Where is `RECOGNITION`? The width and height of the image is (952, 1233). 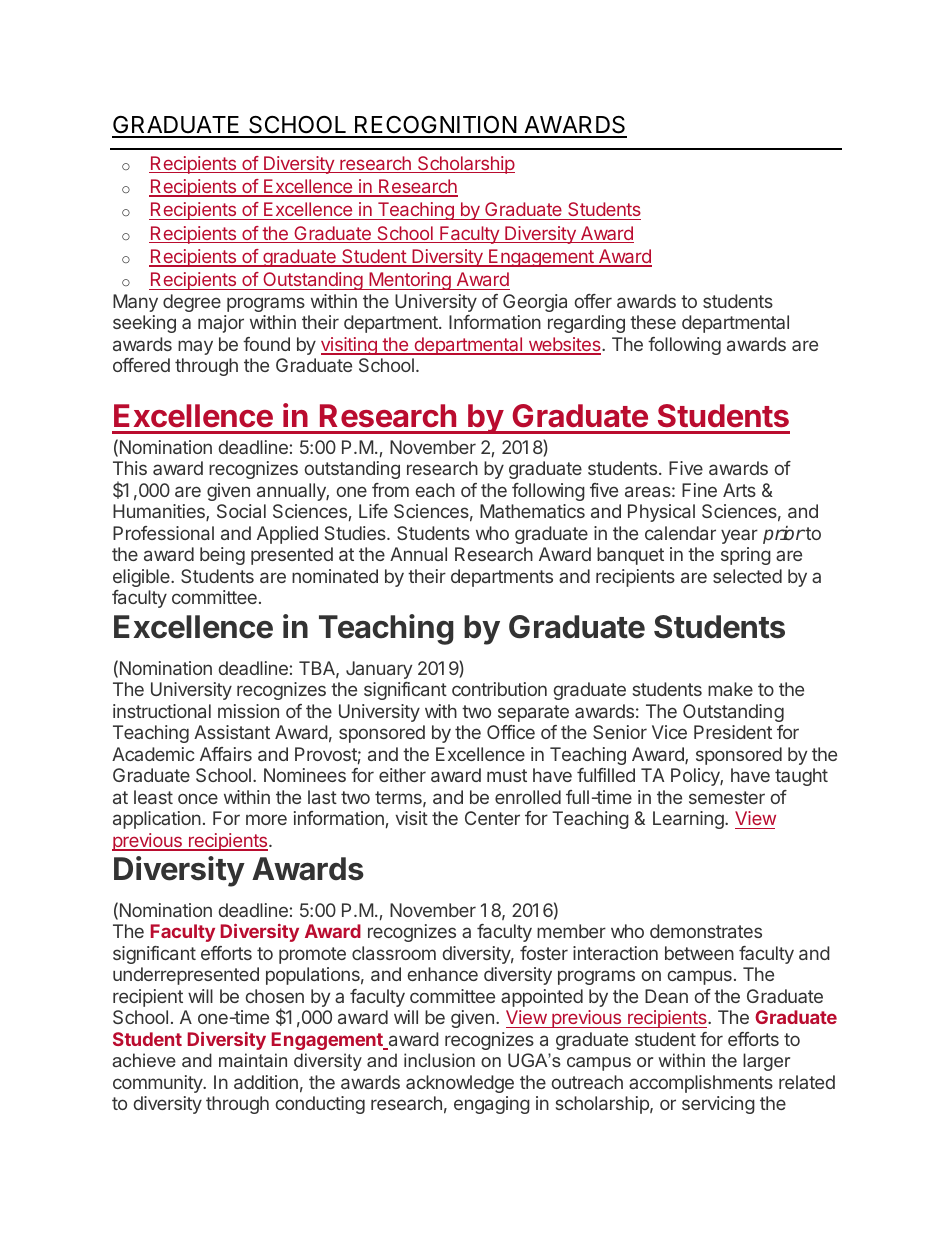 RECOGNITION is located at coordinates (435, 126).
